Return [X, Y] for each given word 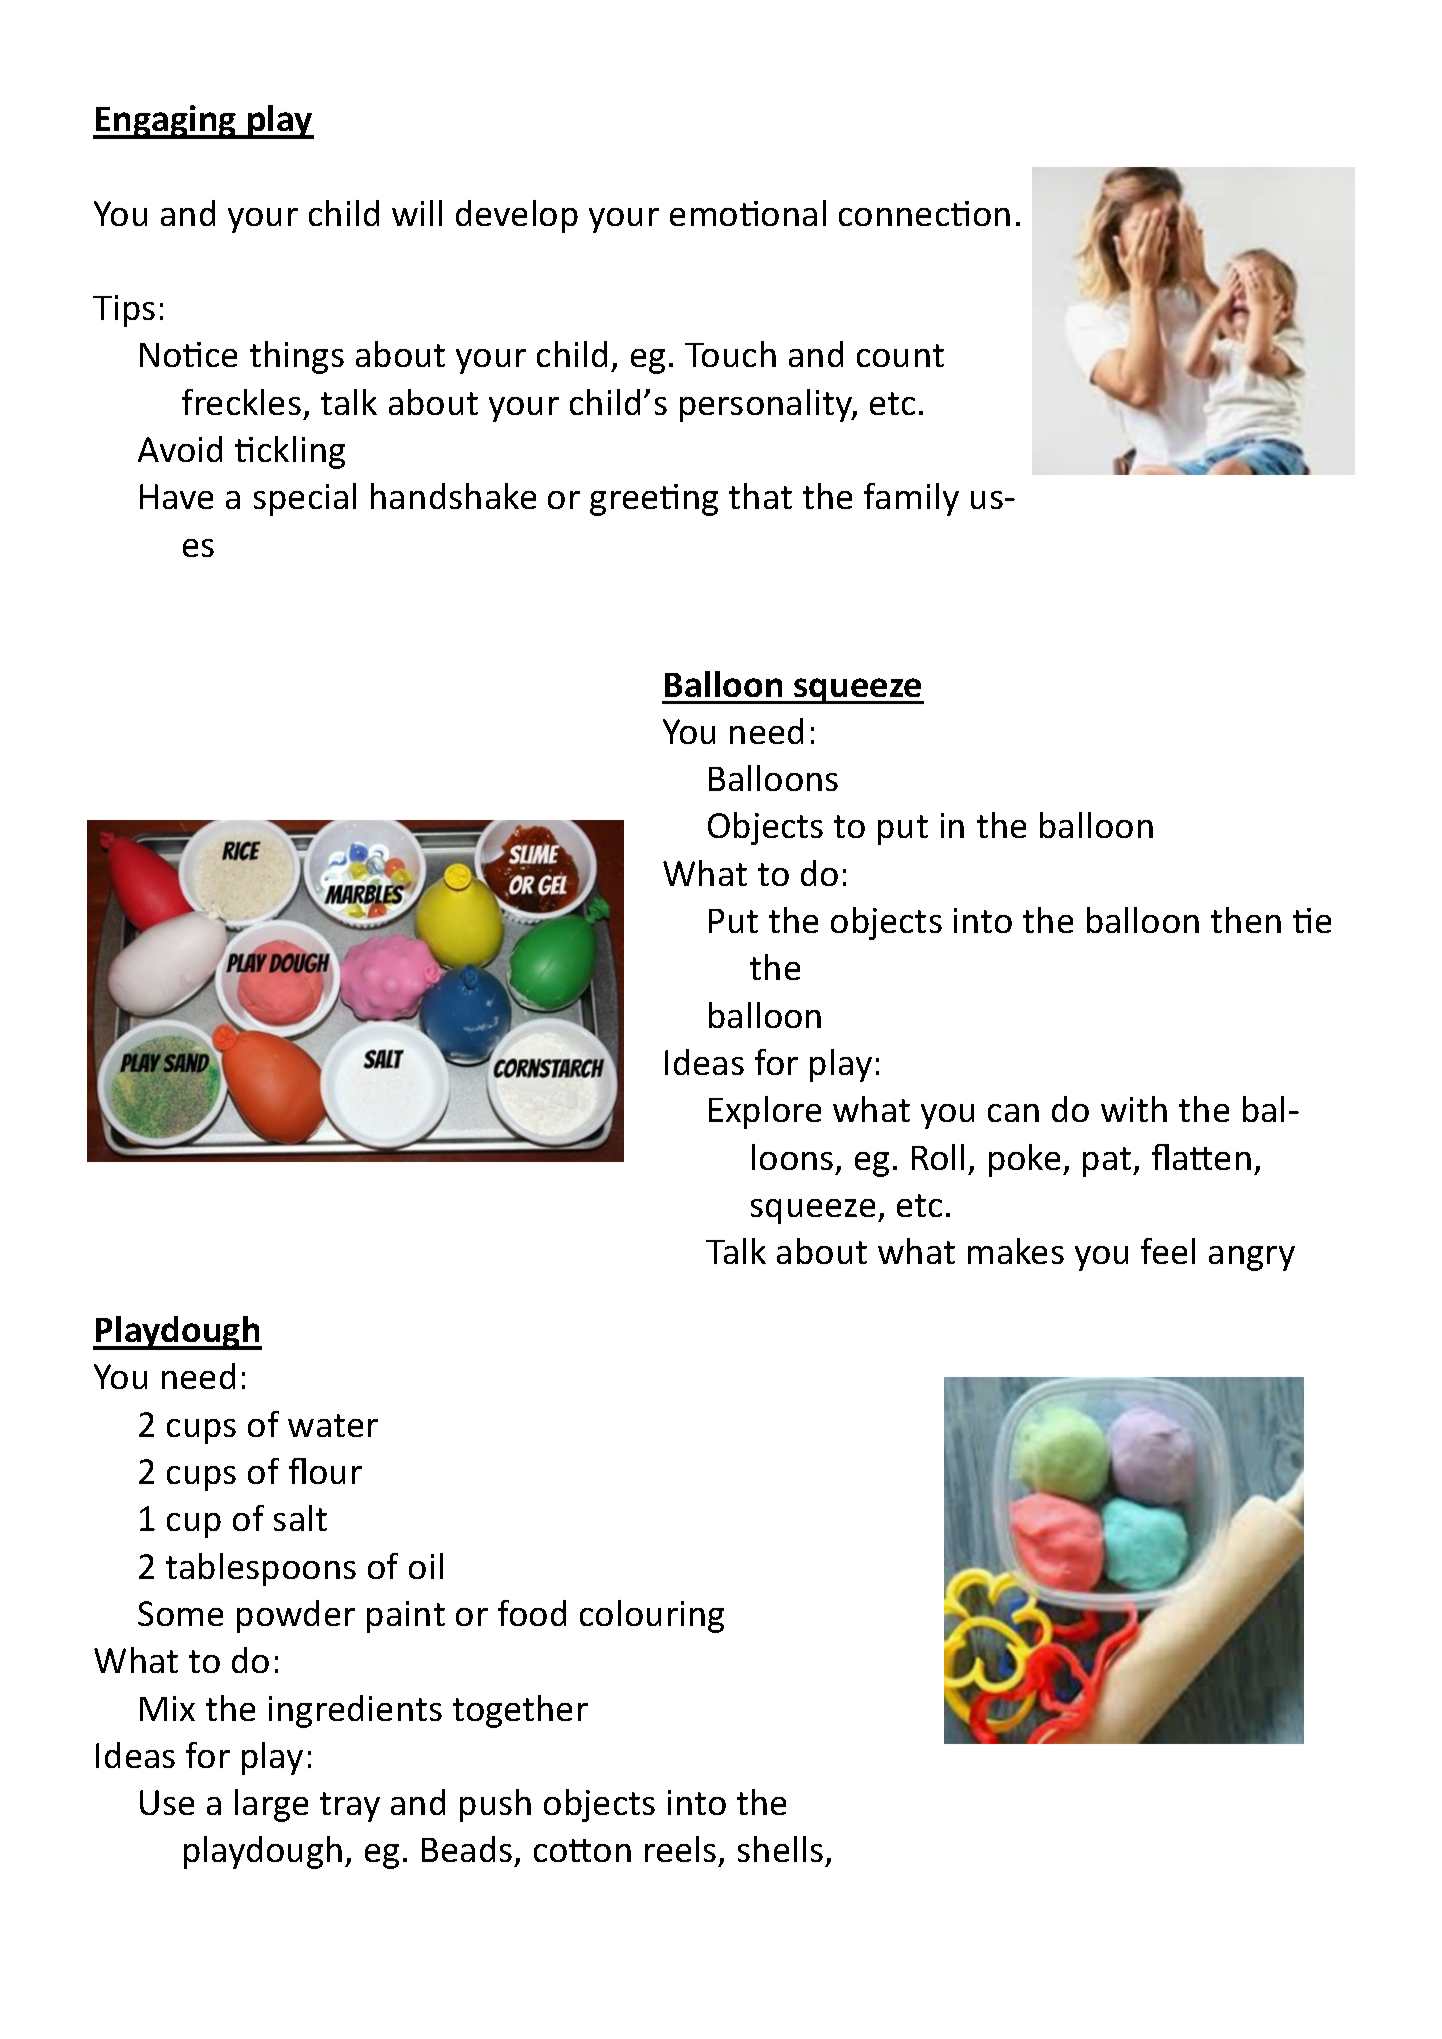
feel [1168, 1251]
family [911, 499]
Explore [765, 1112]
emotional [748, 213]
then [1246, 920]
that [760, 496]
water [333, 1425]
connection [924, 213]
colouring [652, 1616]
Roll [938, 1157]
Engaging [166, 122]
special [305, 499]
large [271, 1805]
